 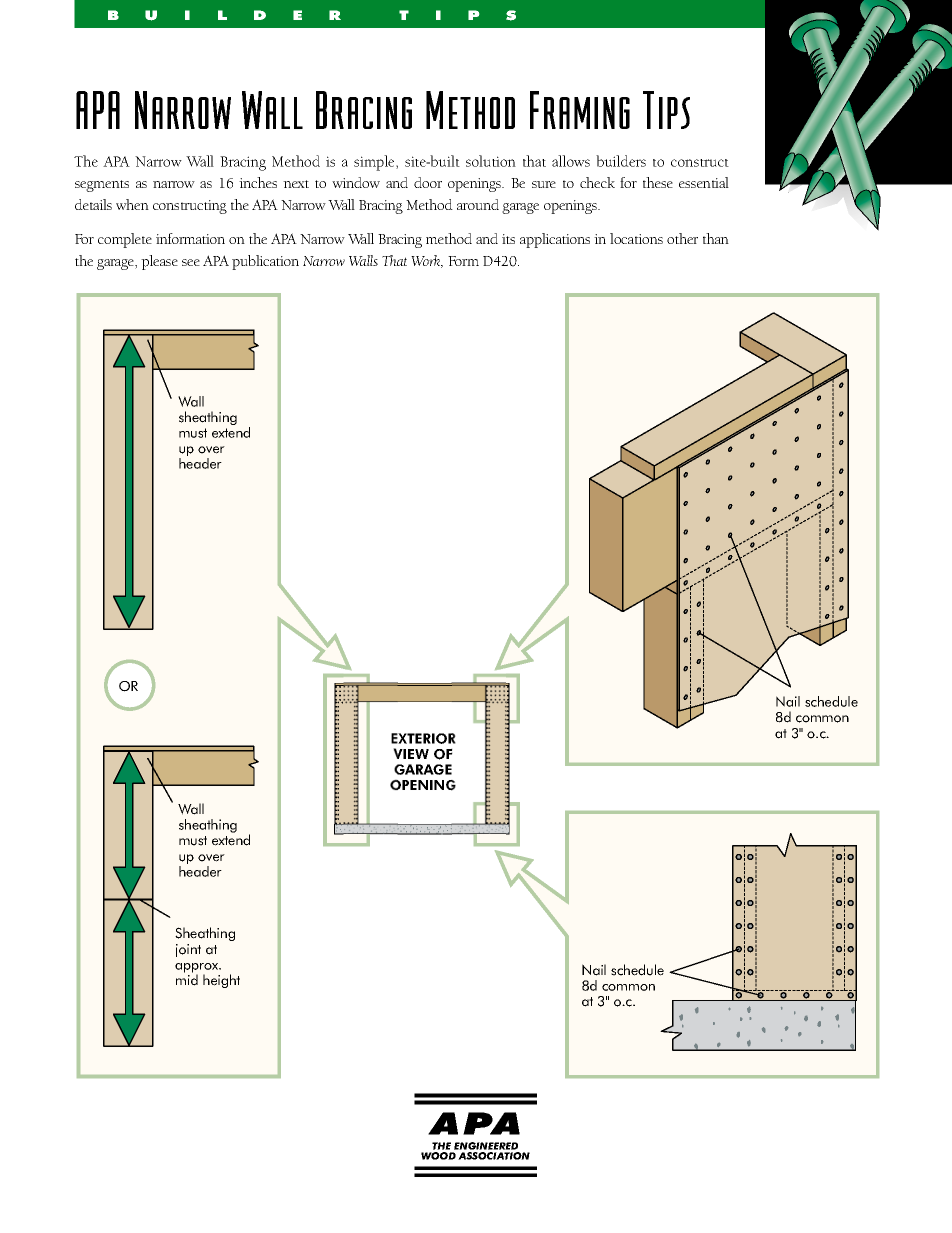 What do you see at coordinates (427, 261) in the screenshot?
I see `Work` at bounding box center [427, 261].
